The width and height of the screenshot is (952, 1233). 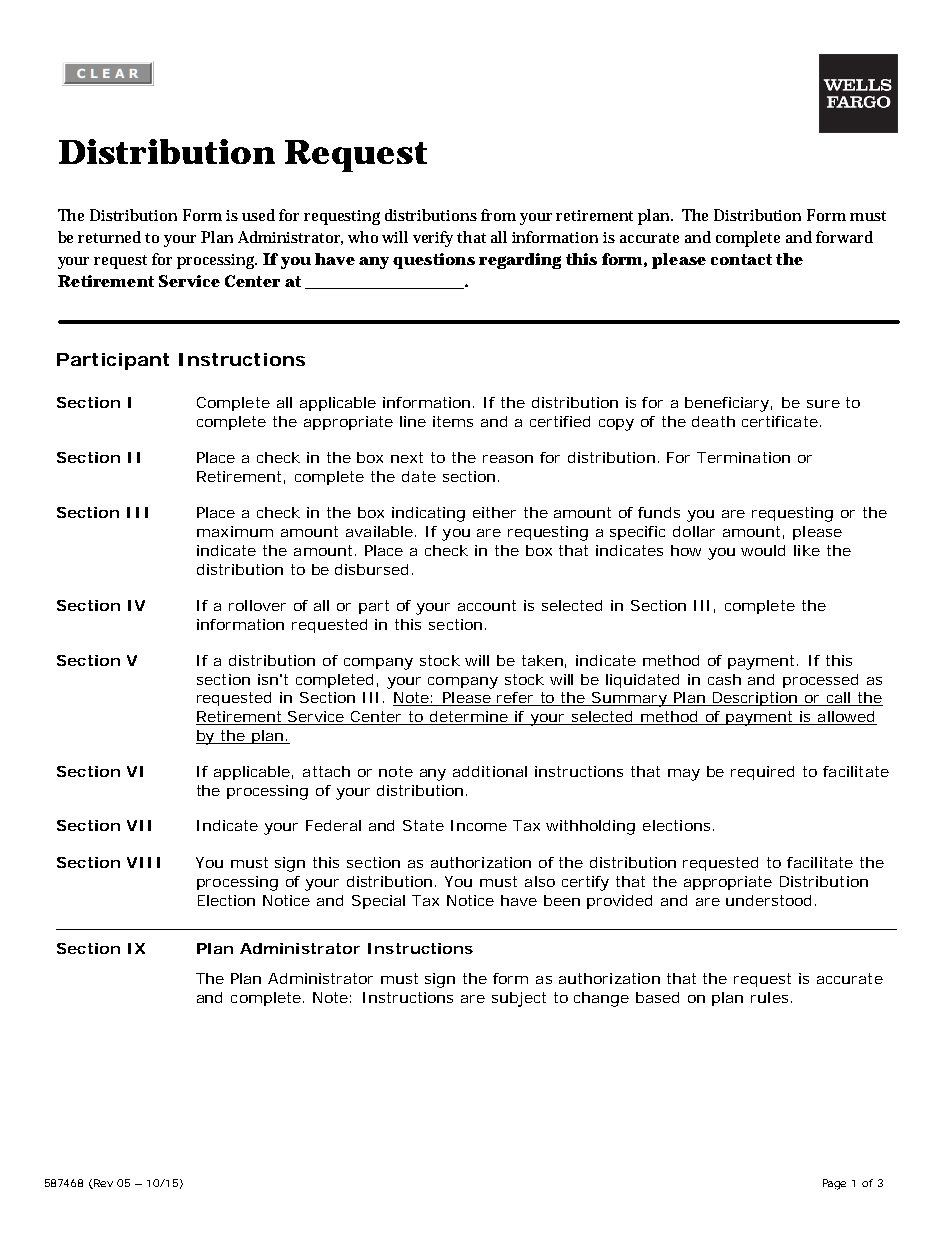 What do you see at coordinates (519, 999) in the screenshot?
I see `subject` at bounding box center [519, 999].
